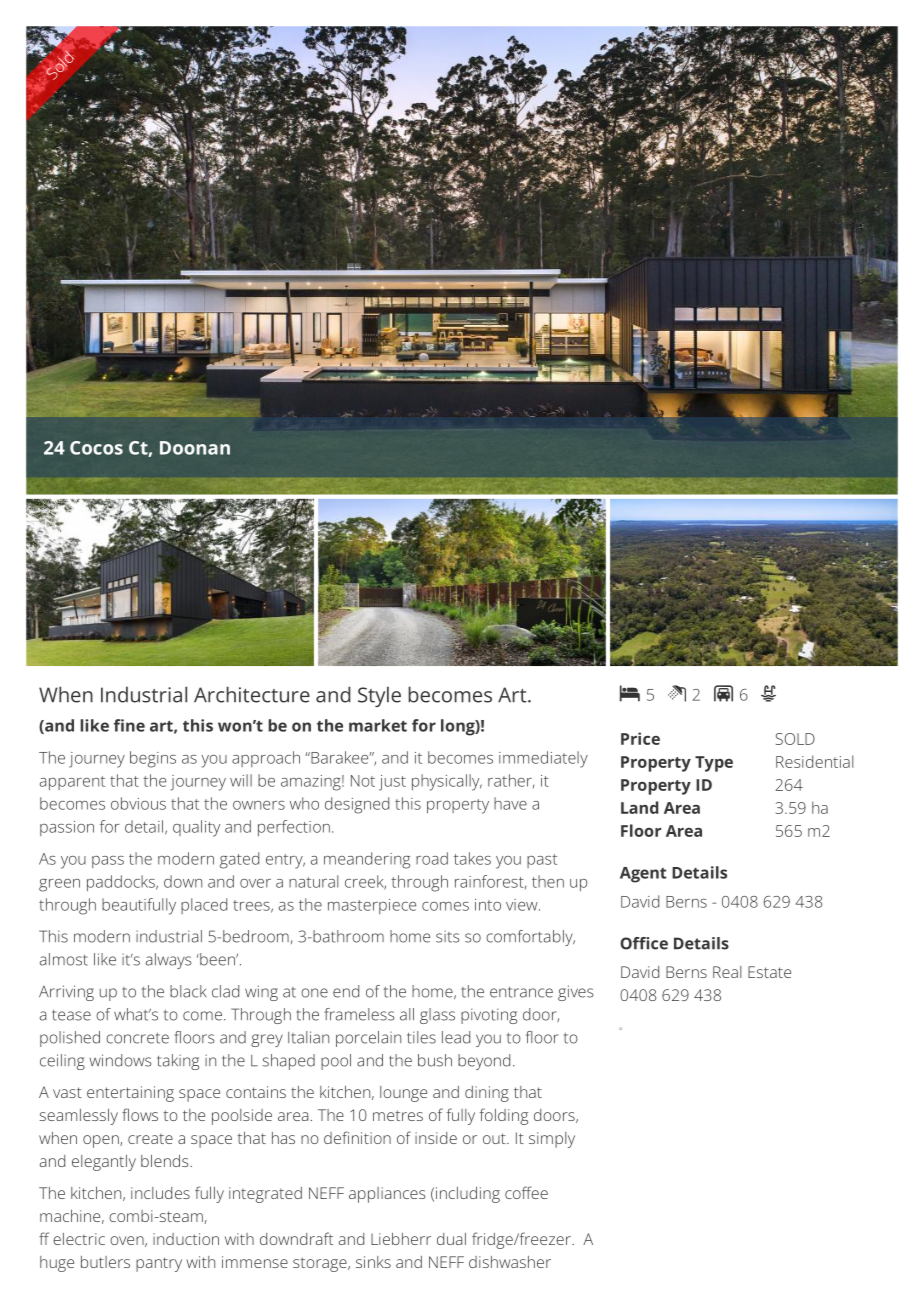 This screenshot has height=1303, width=924. What do you see at coordinates (122, 883) in the screenshot?
I see `paddocks` at bounding box center [122, 883].
